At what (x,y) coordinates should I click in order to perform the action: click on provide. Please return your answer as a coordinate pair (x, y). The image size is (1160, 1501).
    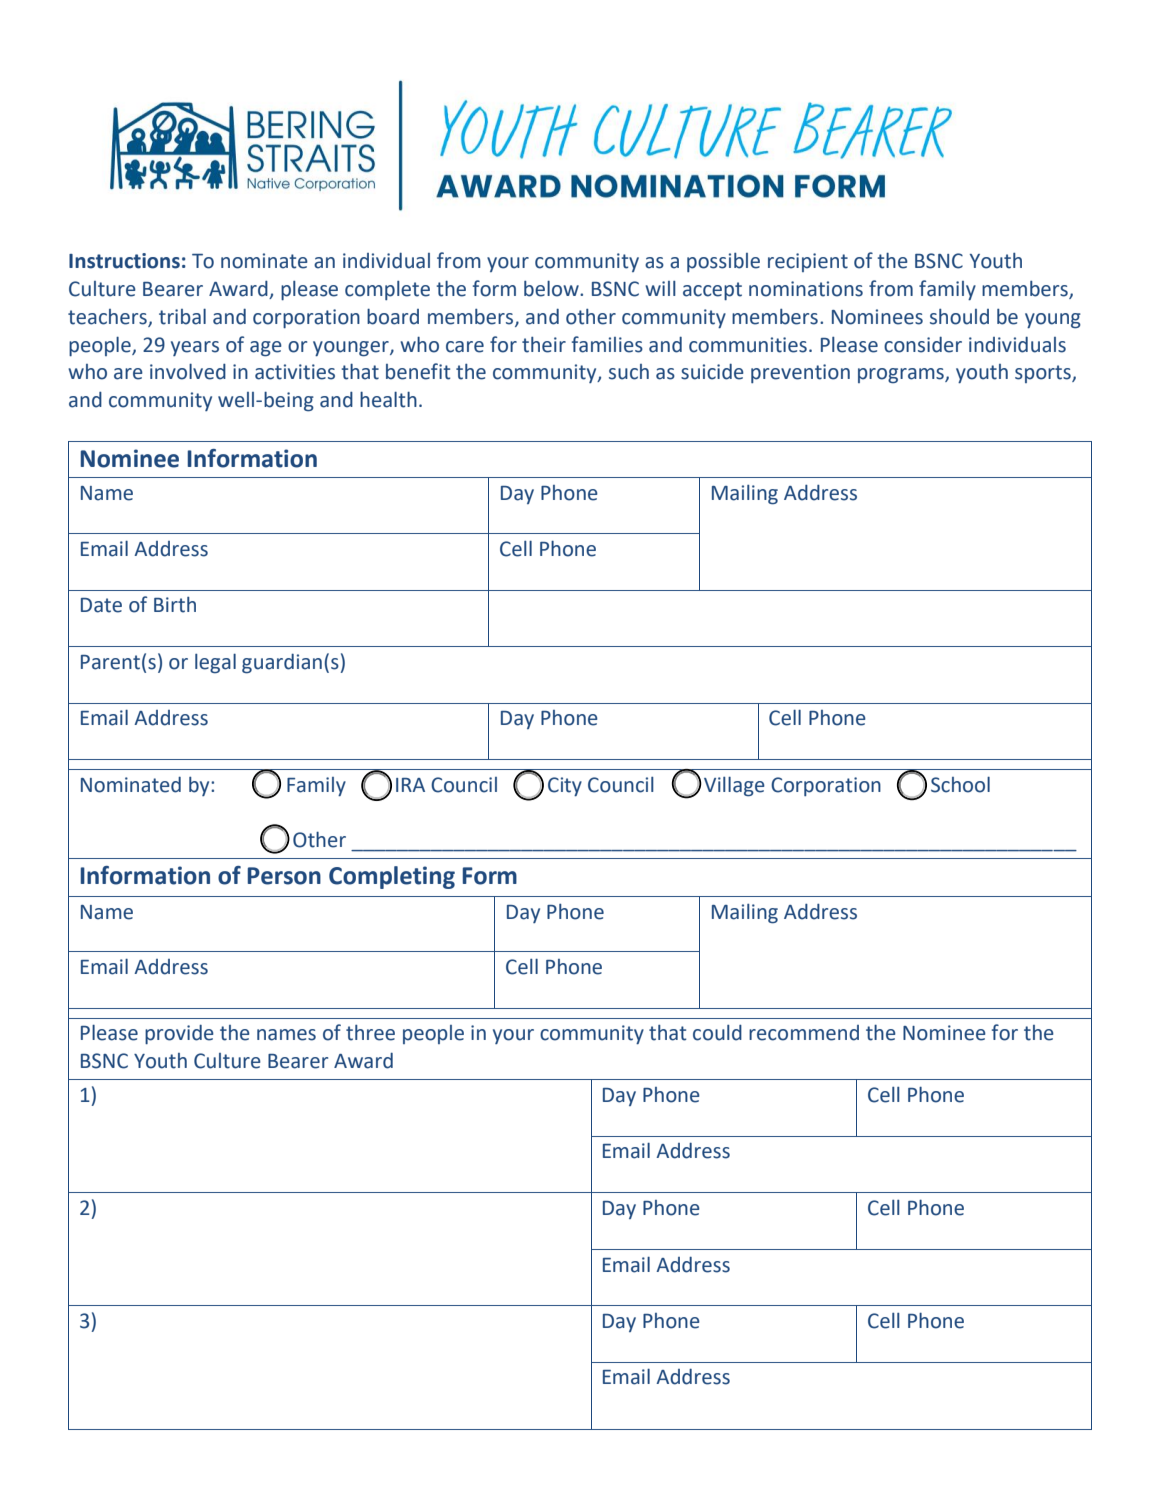
    Looking at the image, I should click on (179, 1034).
